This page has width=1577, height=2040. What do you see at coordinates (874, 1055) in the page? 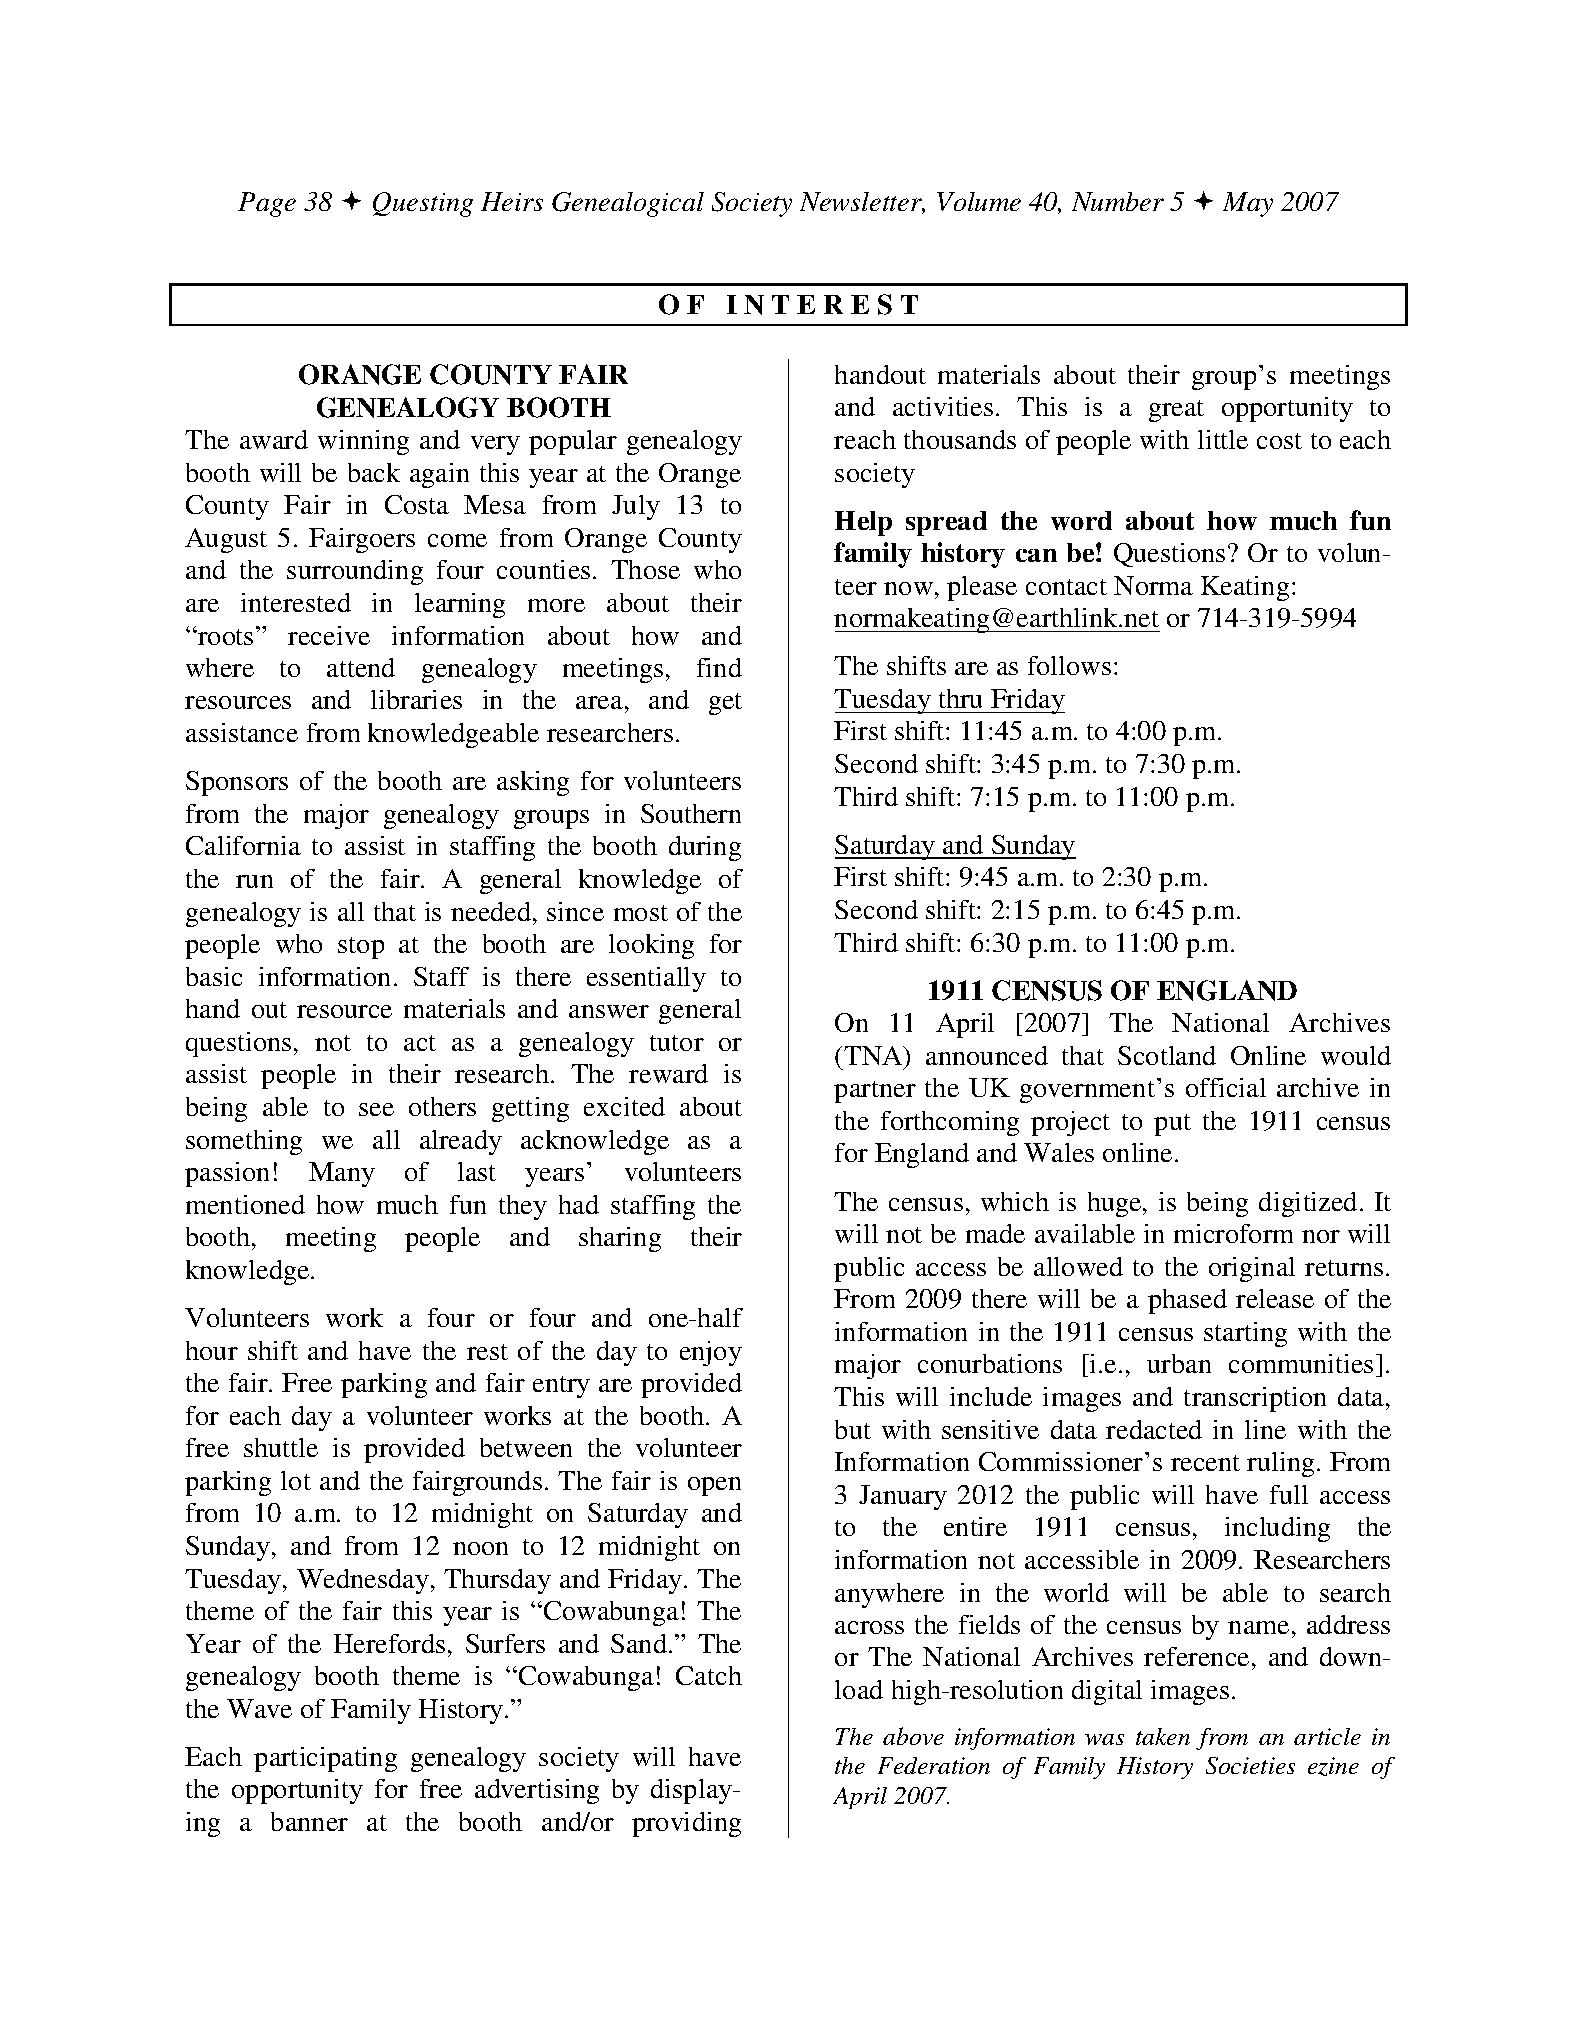
I see `TNA` at bounding box center [874, 1055].
